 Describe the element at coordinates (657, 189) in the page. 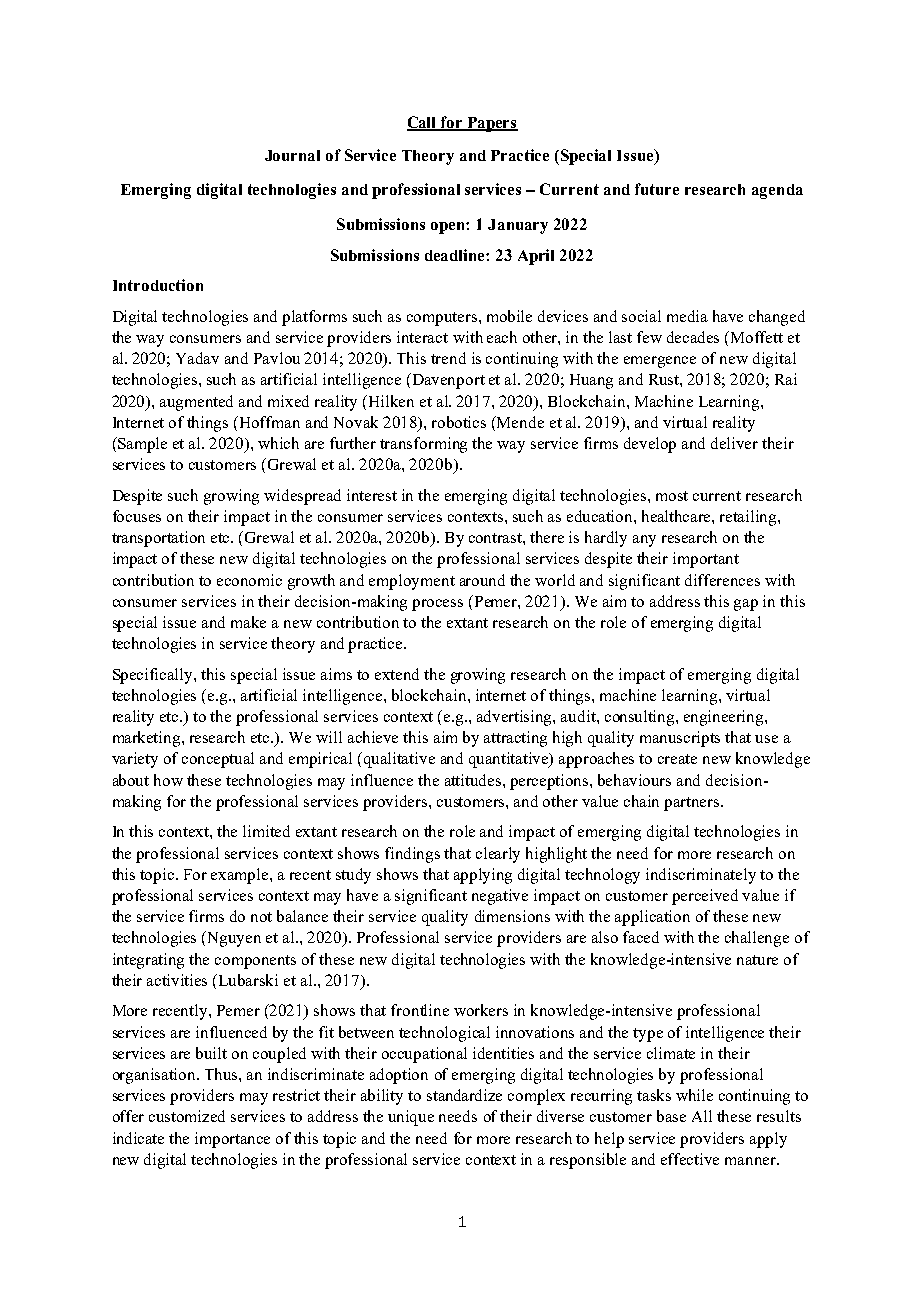

I see `future` at that location.
